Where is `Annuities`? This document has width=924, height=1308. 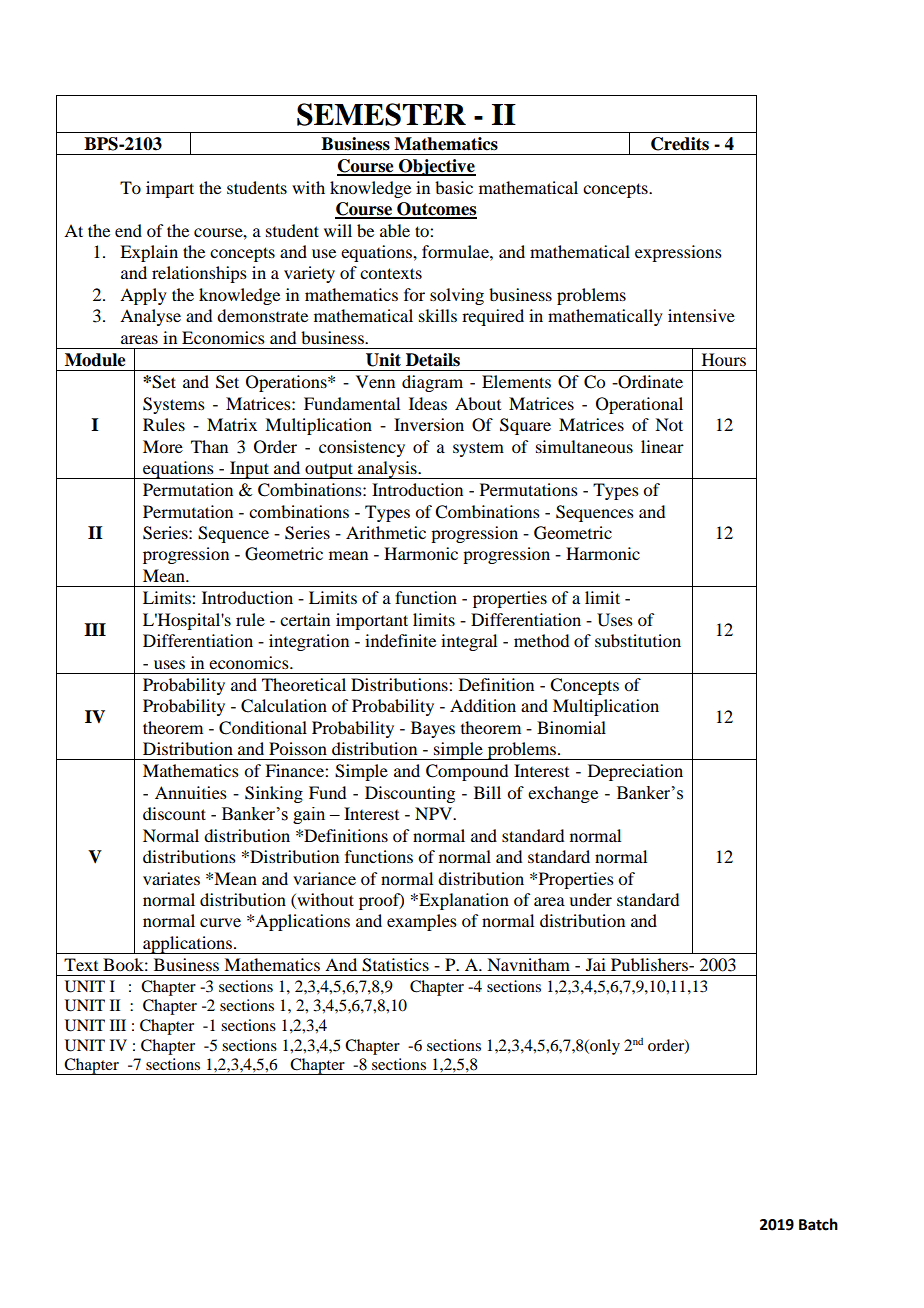 Annuities is located at coordinates (191, 792).
